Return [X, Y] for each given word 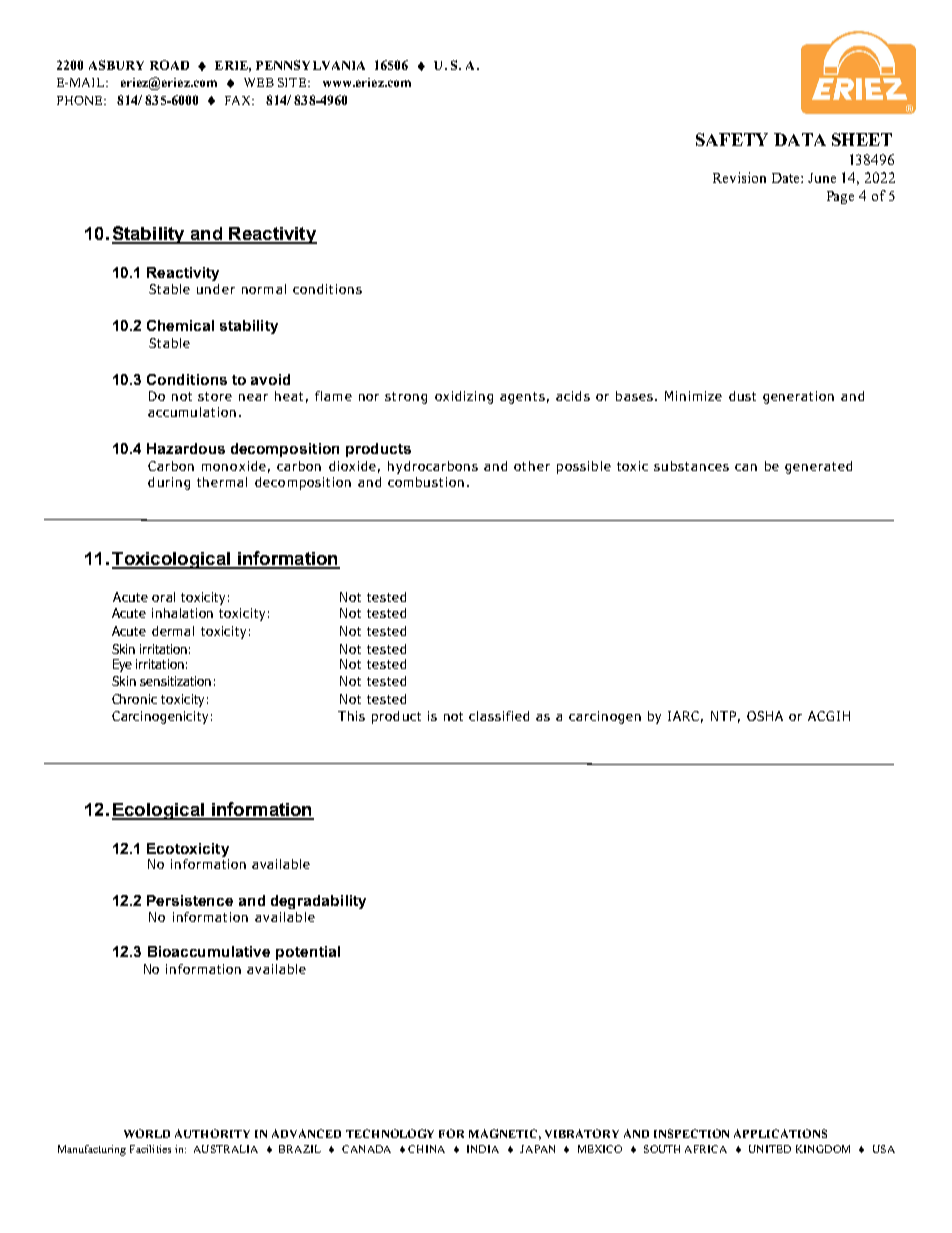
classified [499, 716]
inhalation [182, 613]
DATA [800, 139]
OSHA [765, 716]
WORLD [147, 1133]
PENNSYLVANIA [310, 65]
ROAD [169, 65]
